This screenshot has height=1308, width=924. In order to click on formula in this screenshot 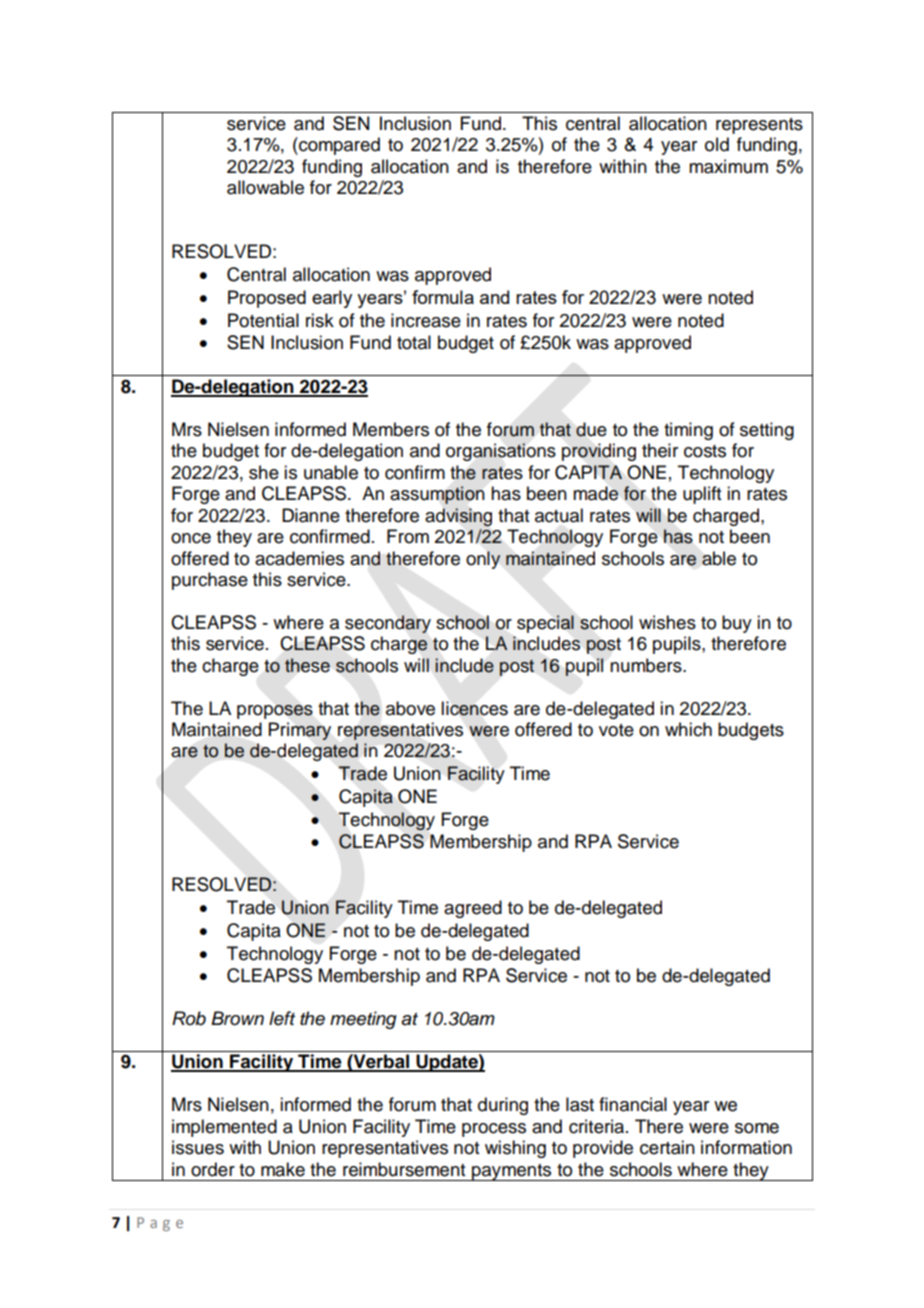, I will do `click(443, 297)`.
